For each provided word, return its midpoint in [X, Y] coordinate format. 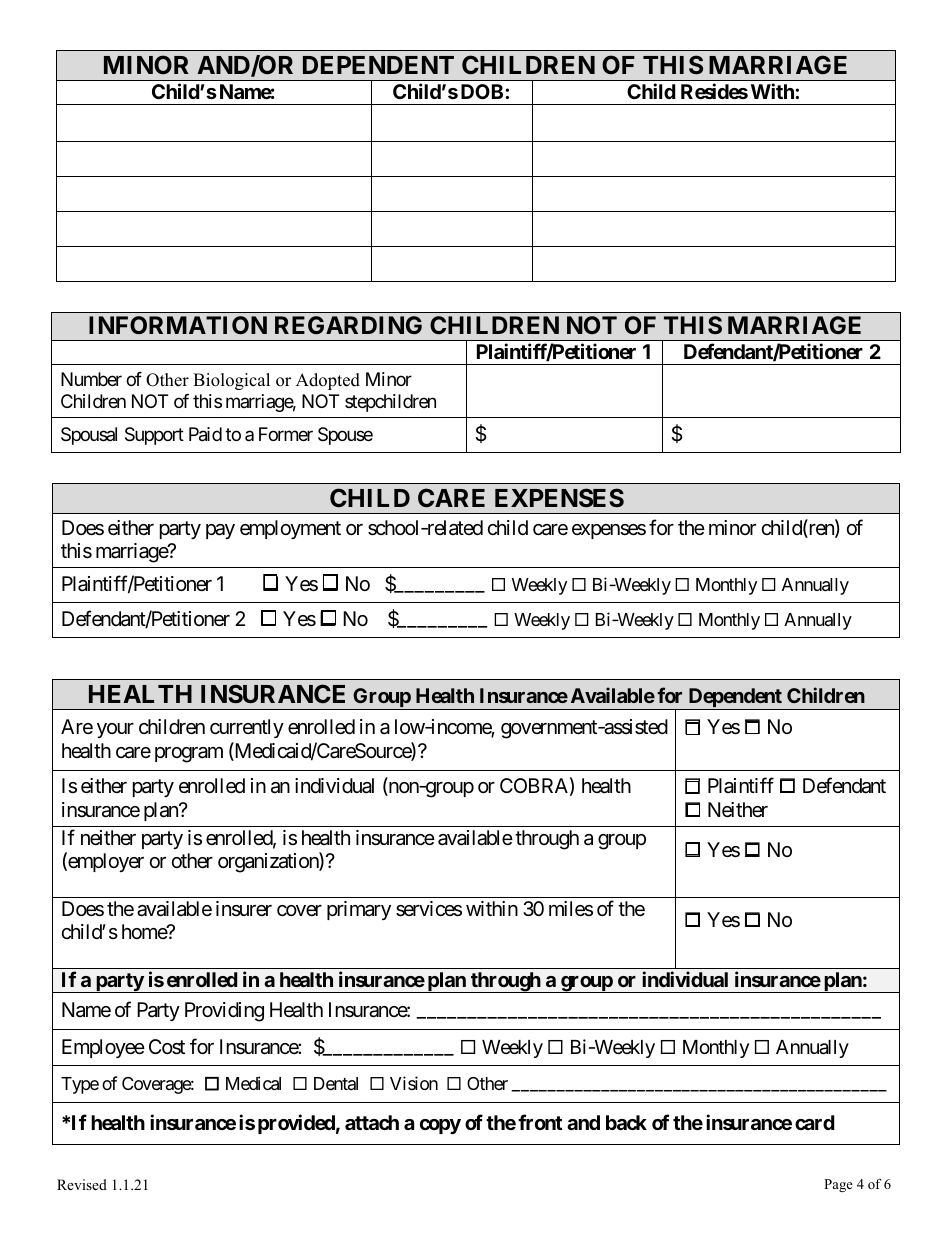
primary [359, 910]
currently [247, 728]
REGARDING [348, 325]
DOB [483, 91]
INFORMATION [178, 325]
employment [290, 529]
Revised [82, 1184]
